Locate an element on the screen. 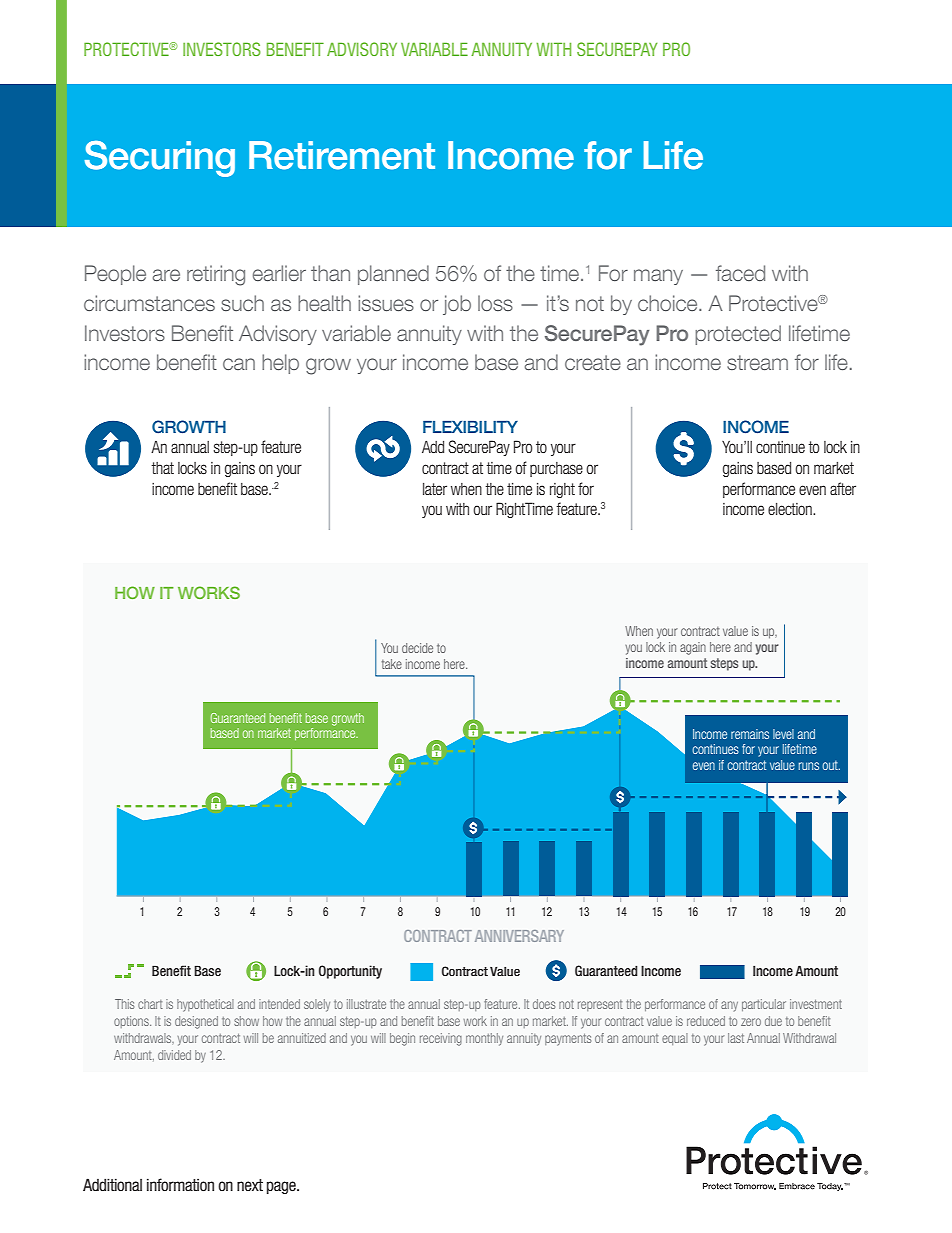 The width and height of the screenshot is (952, 1233). election is located at coordinates (791, 509).
